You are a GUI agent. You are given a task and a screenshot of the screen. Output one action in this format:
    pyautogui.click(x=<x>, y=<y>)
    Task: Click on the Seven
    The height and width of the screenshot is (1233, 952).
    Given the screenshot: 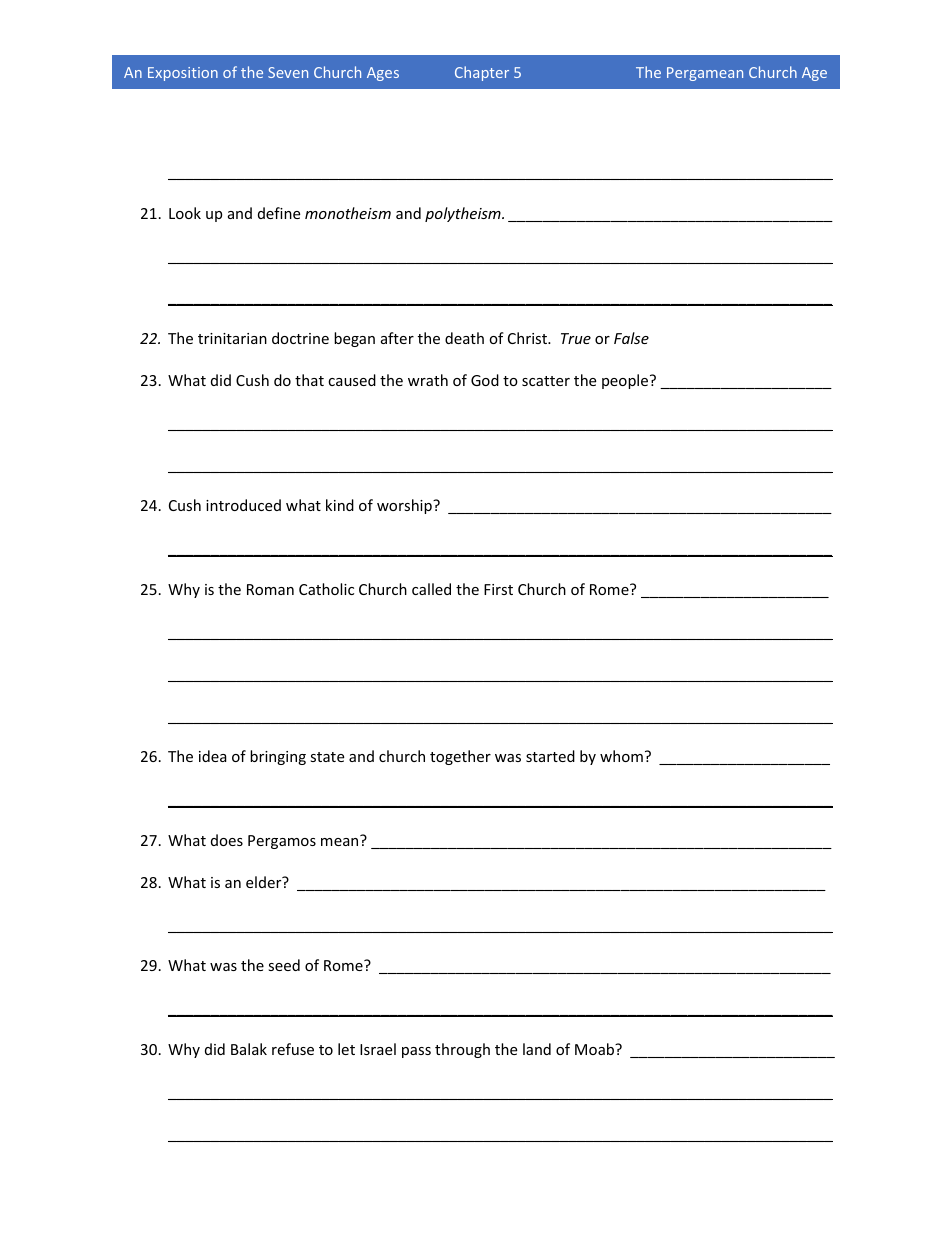 What is the action you would take?
    pyautogui.click(x=288, y=72)
